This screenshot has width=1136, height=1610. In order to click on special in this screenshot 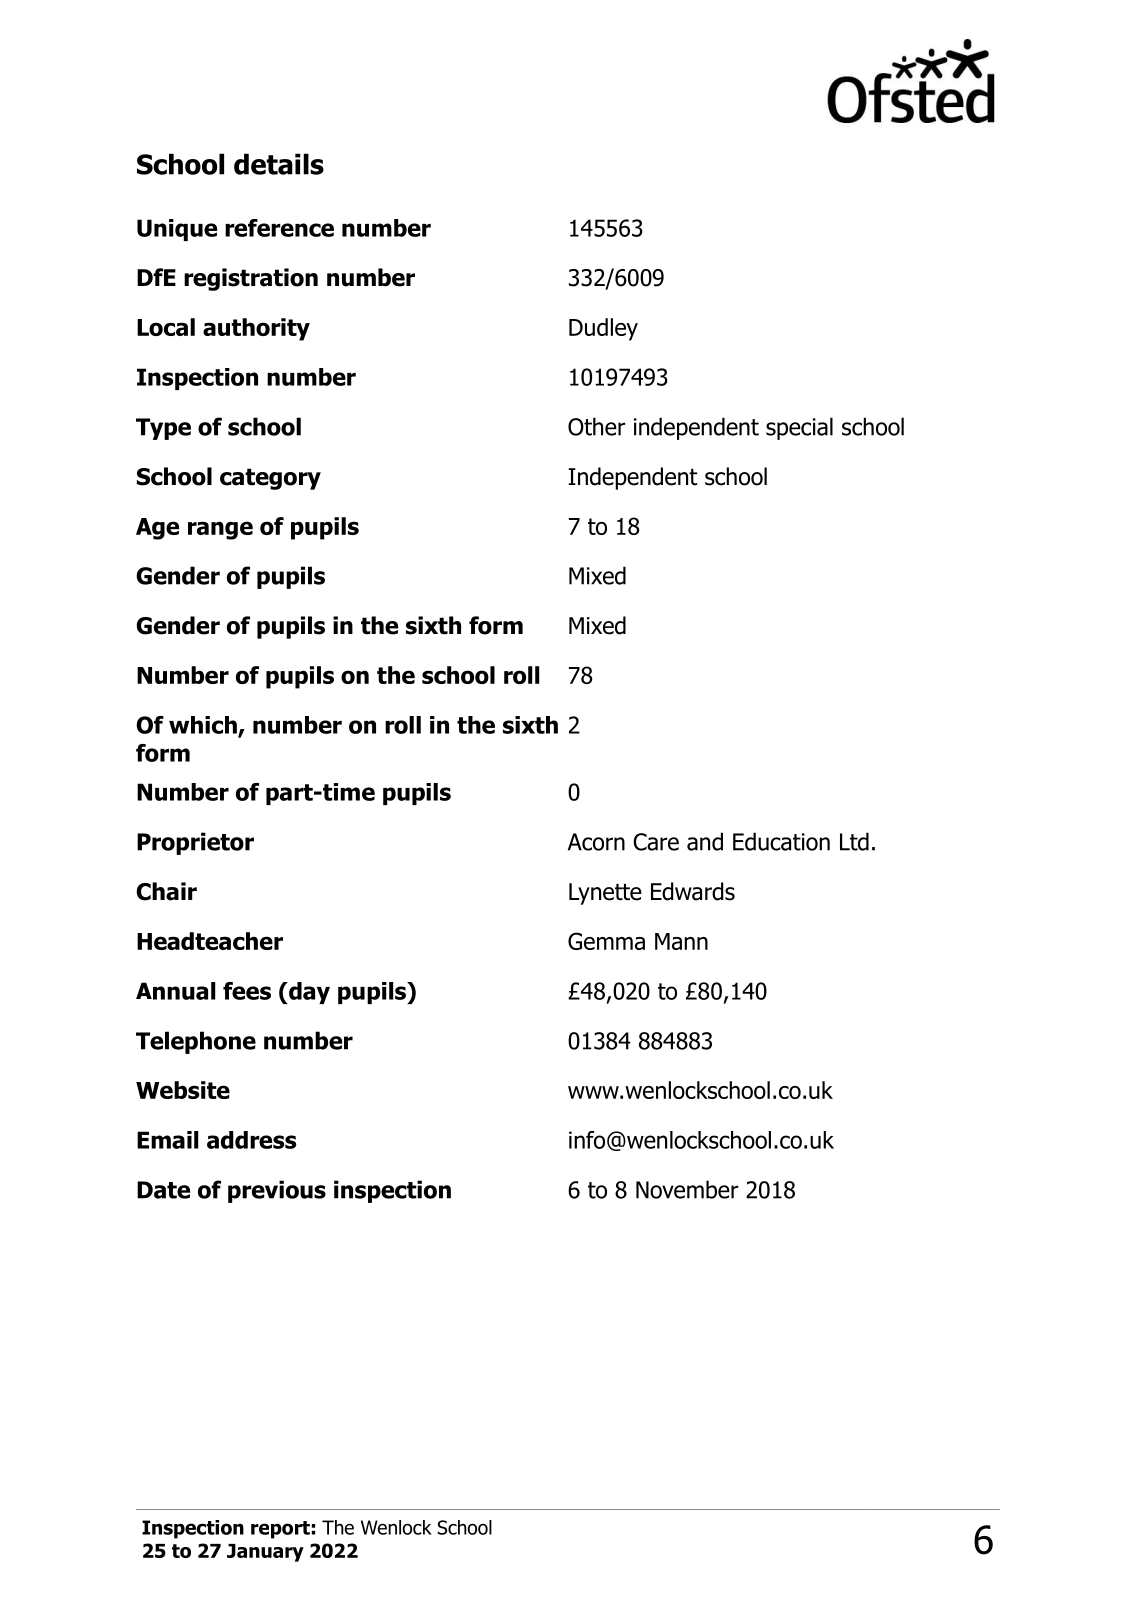, I will do `click(799, 428)`.
